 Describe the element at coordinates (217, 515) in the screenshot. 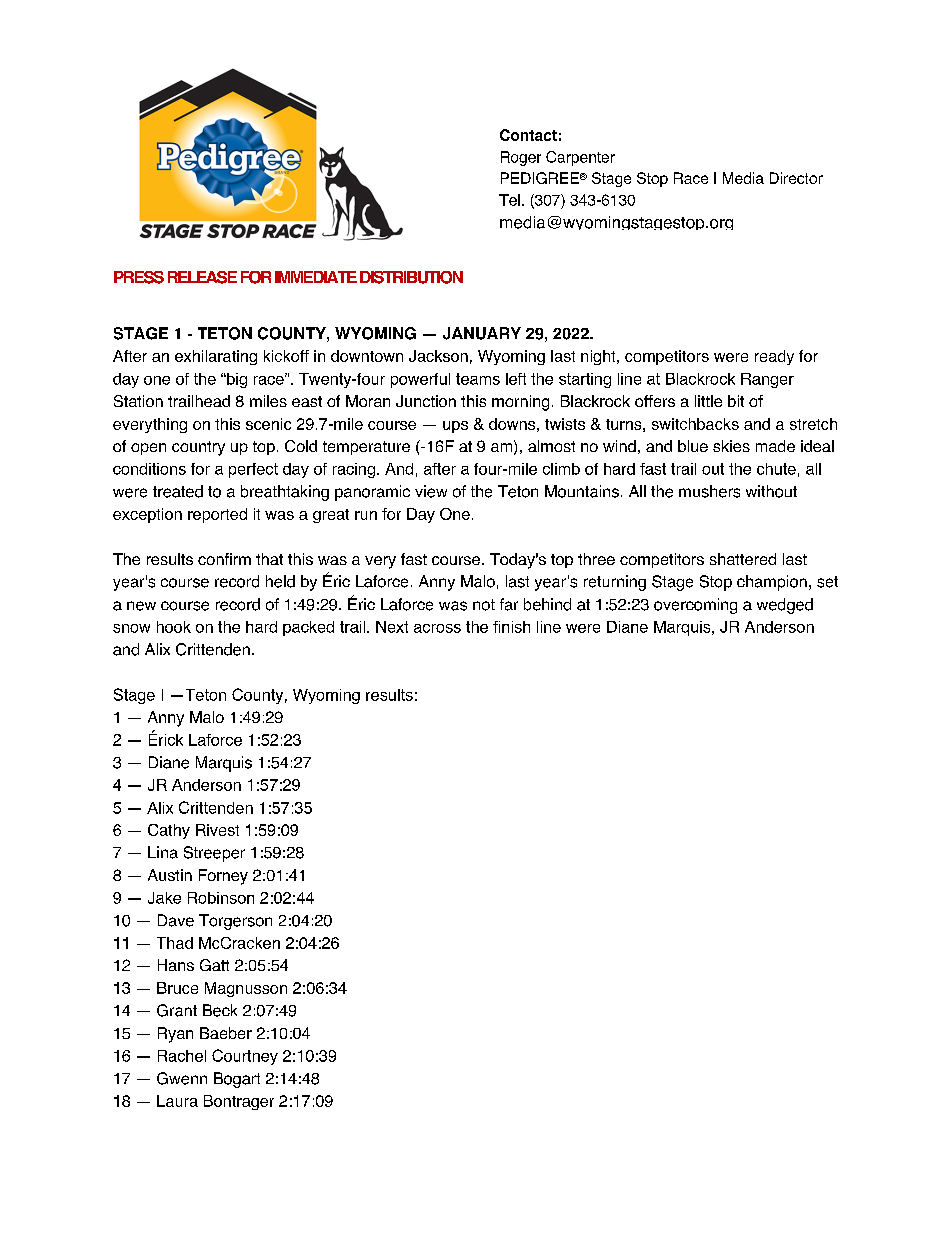

I see `reported` at that location.
